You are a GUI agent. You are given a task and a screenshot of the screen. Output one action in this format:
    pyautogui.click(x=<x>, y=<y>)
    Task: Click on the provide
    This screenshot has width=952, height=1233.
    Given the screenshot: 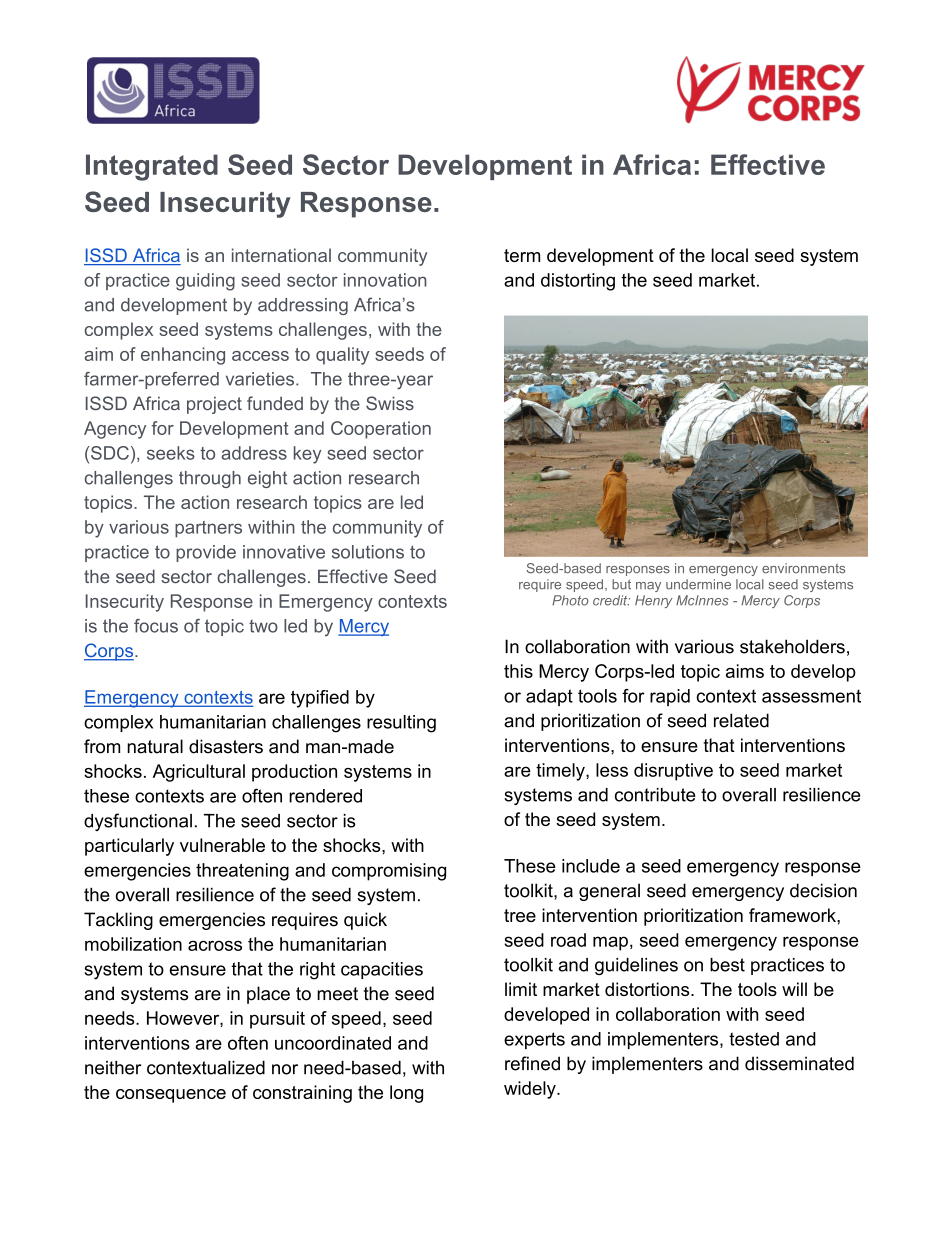 What is the action you would take?
    pyautogui.click(x=206, y=553)
